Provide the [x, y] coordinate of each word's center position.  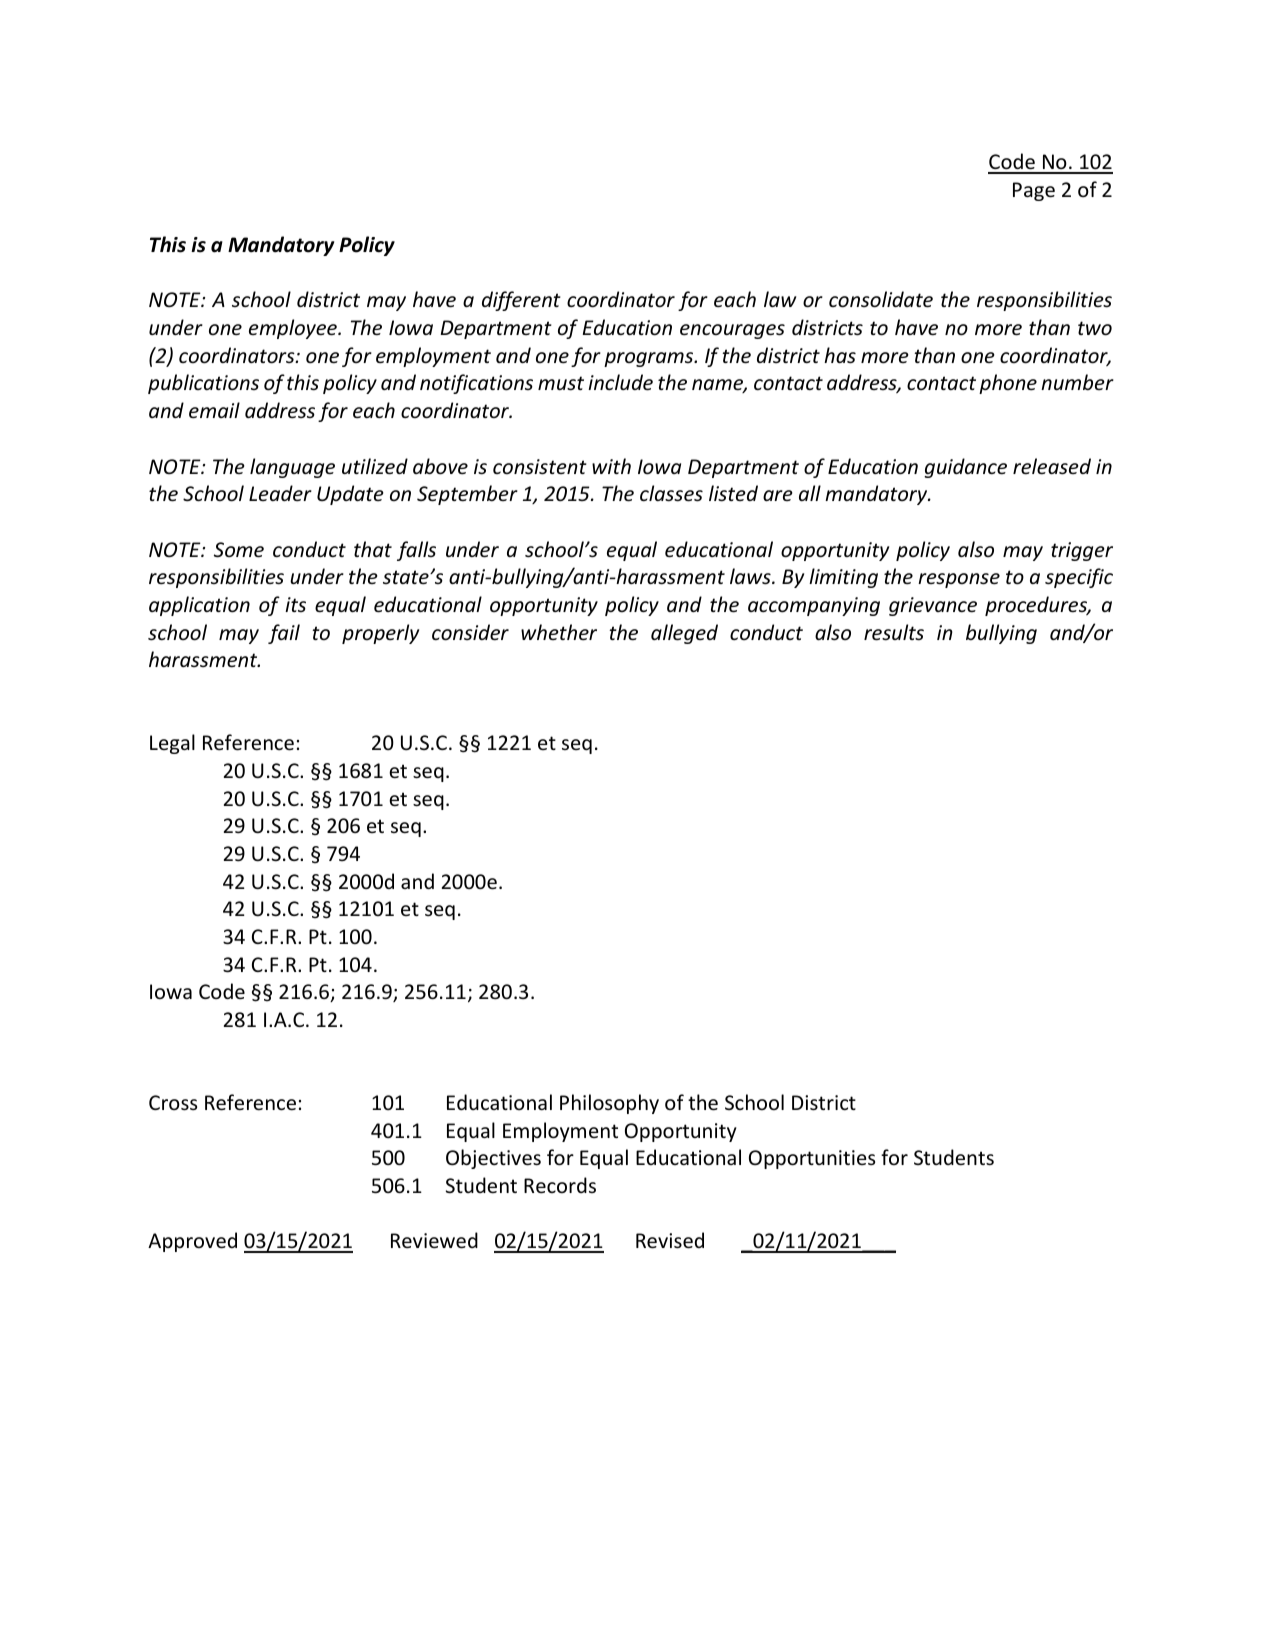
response [959, 580]
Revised [670, 1240]
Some [239, 550]
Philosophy [609, 1104]
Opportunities [812, 1159]
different [521, 301]
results [894, 632]
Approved [192, 1242]
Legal [172, 744]
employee [294, 329]
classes [671, 493]
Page [1034, 191]
